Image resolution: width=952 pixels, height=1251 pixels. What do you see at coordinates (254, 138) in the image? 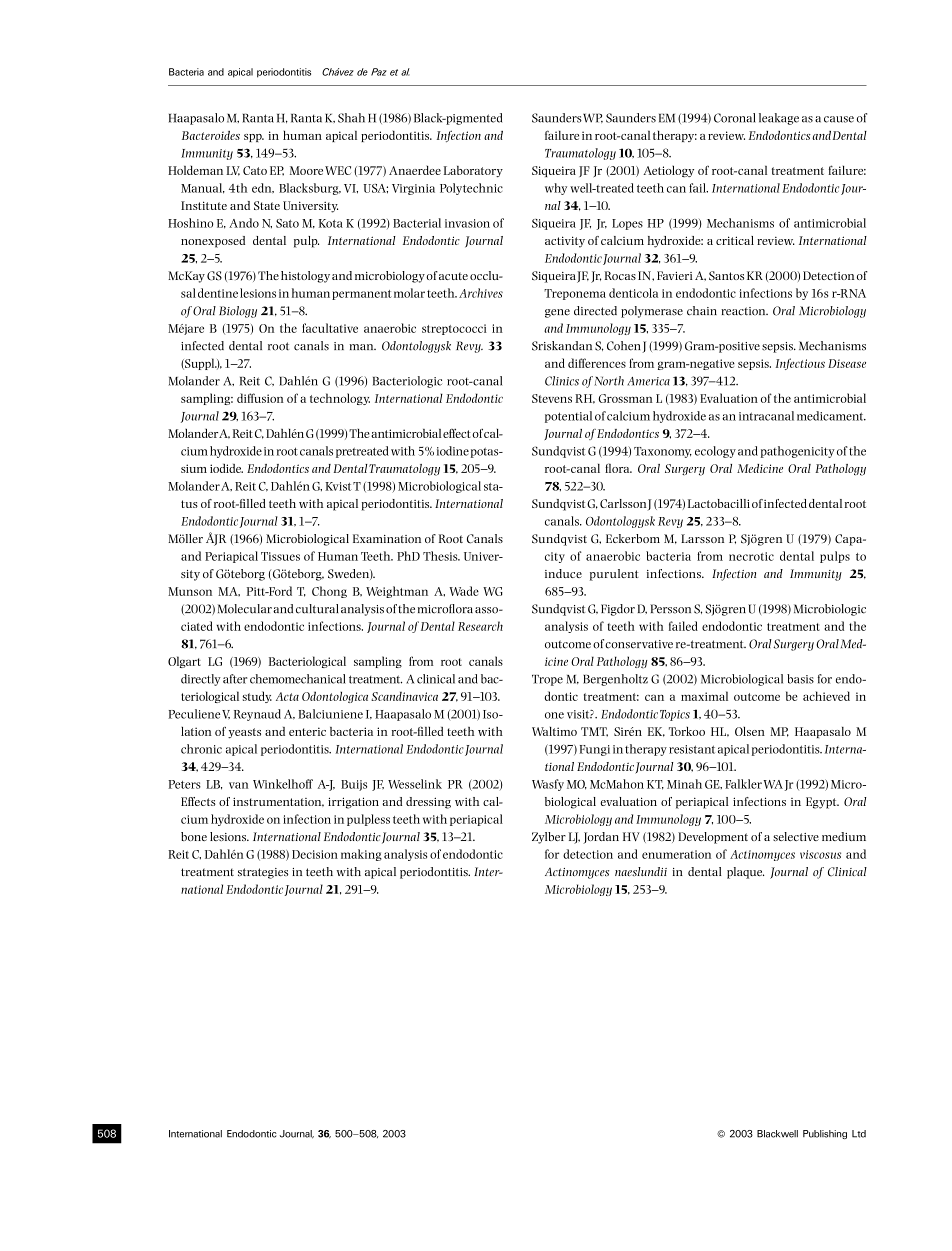
I see `spp` at bounding box center [254, 138].
